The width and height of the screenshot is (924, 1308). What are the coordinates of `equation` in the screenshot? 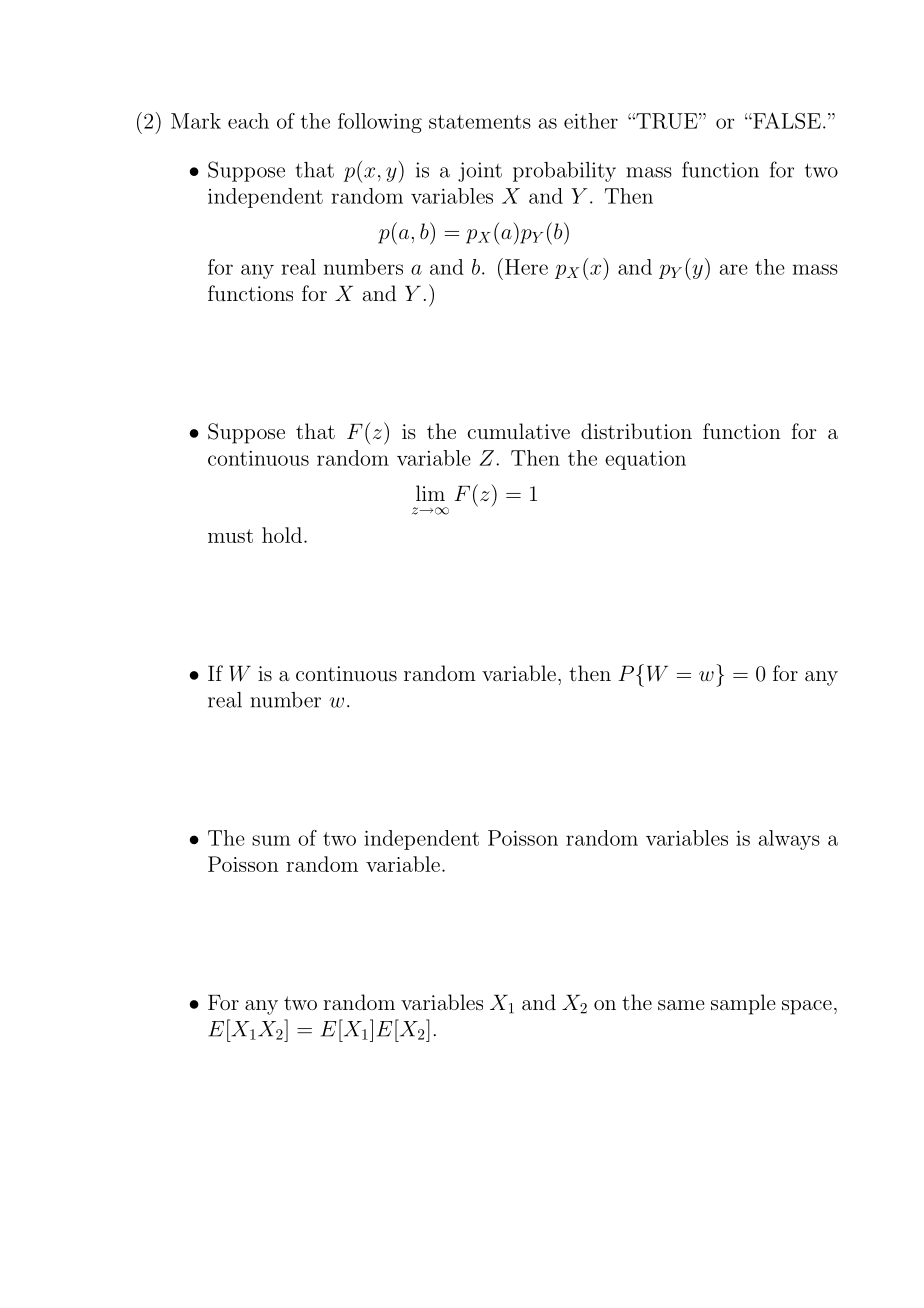 It's located at (645, 460).
